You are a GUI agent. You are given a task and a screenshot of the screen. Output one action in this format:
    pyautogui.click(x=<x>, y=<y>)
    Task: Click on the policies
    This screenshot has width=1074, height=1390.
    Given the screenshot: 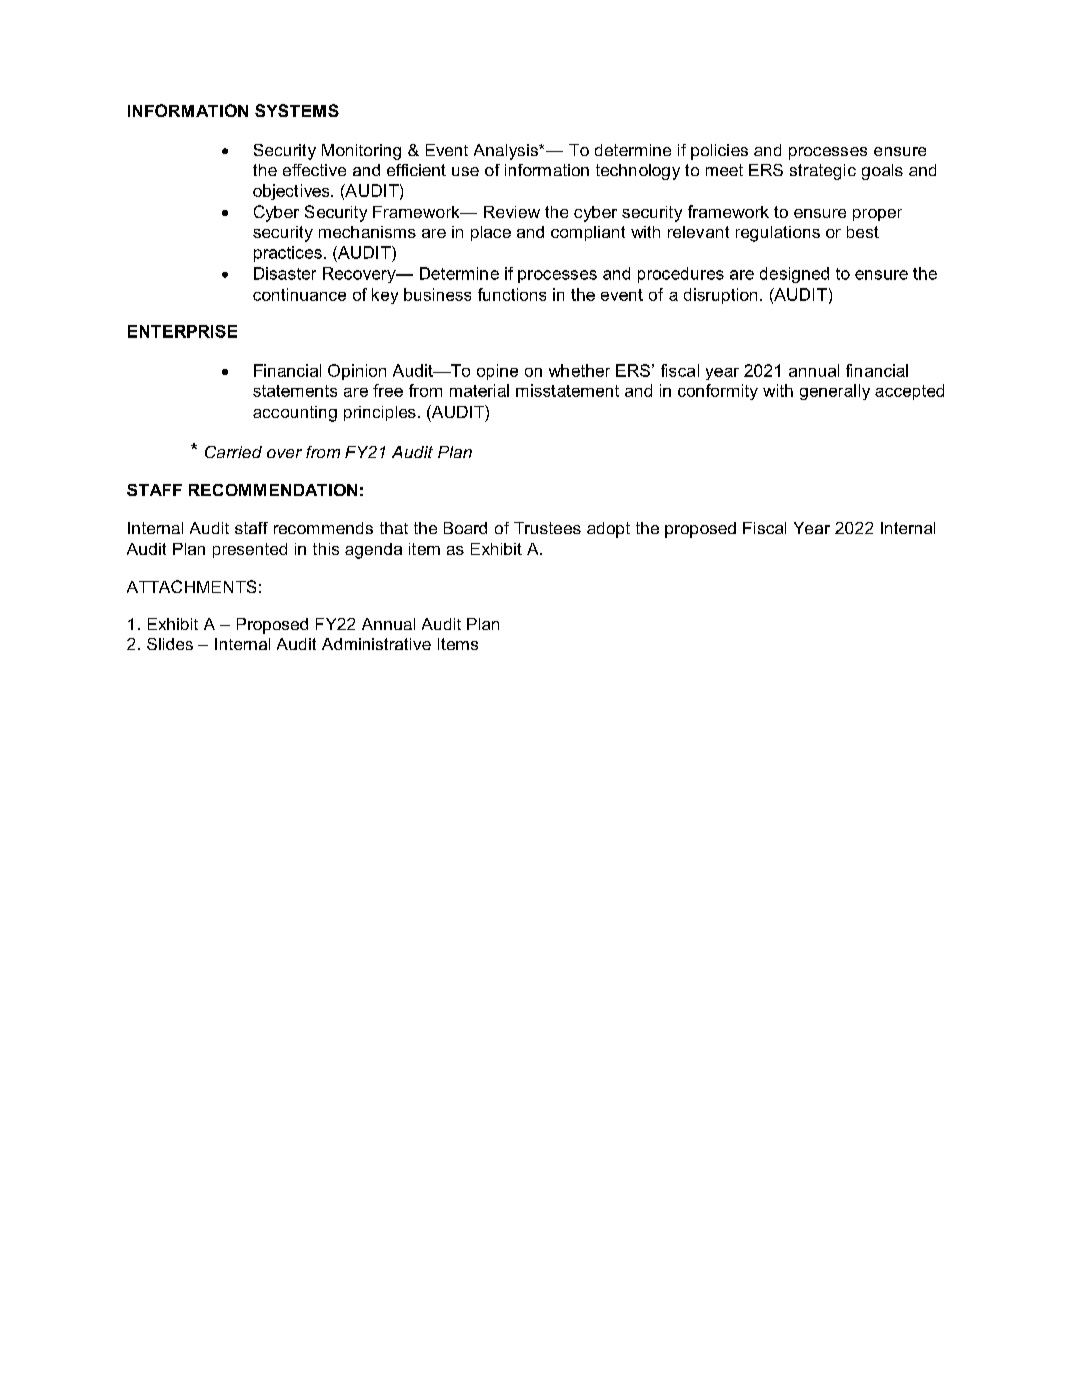 What is the action you would take?
    pyautogui.click(x=719, y=152)
